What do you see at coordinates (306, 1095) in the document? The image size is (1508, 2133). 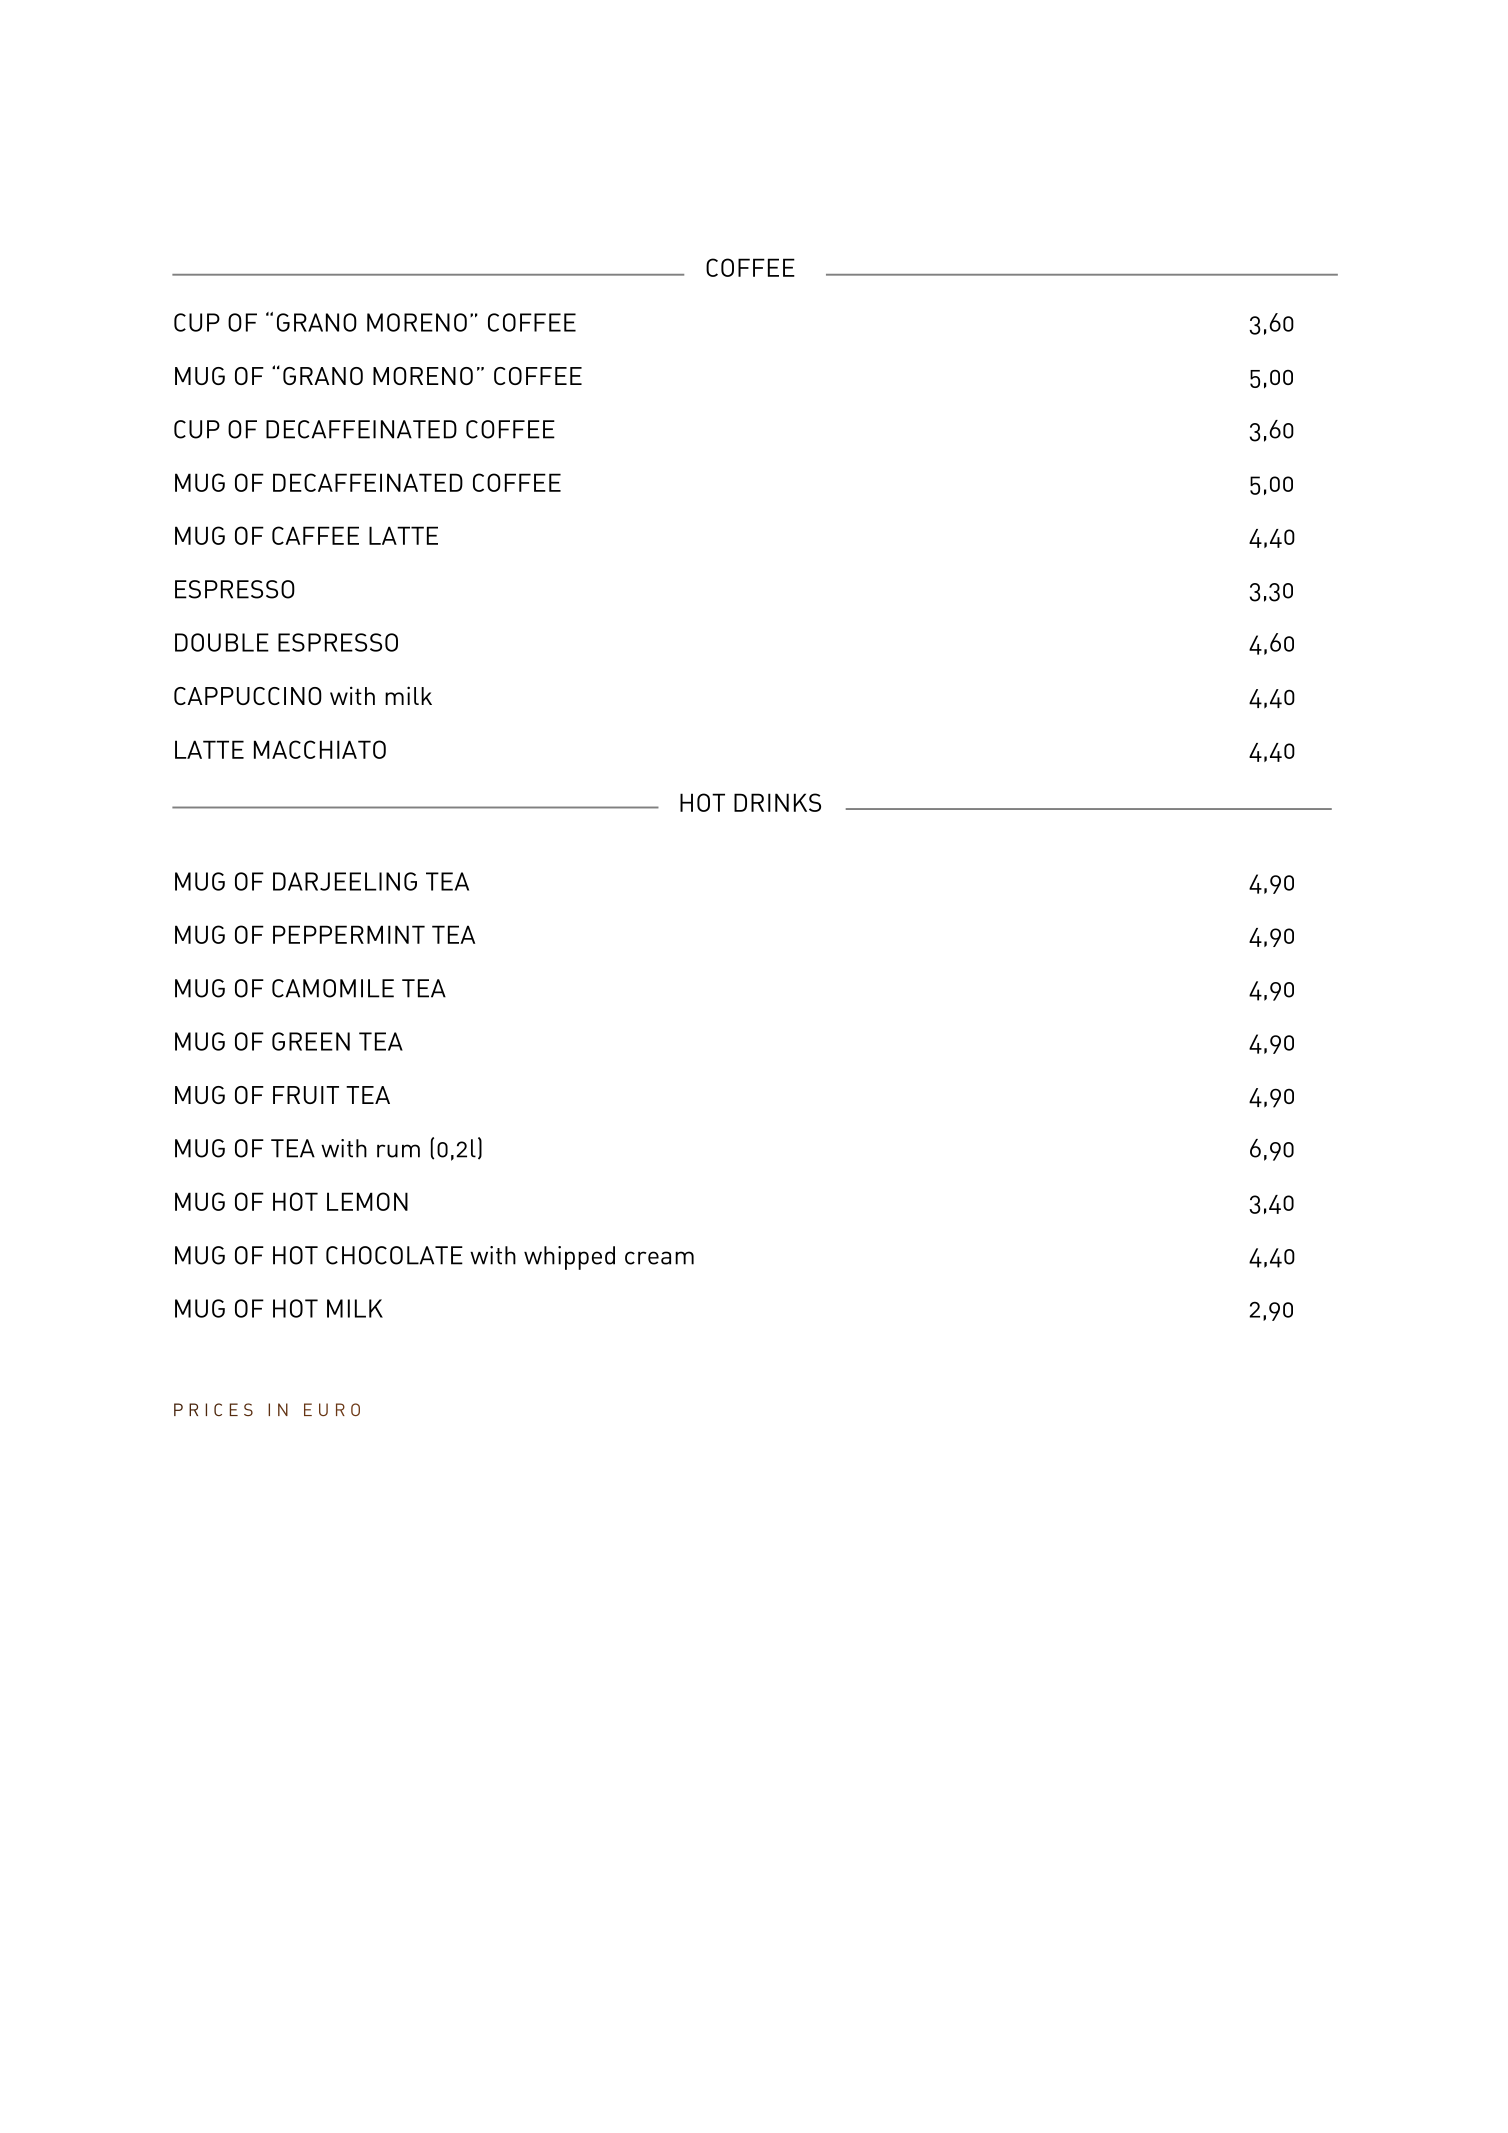 I see `FRUIT` at bounding box center [306, 1095].
